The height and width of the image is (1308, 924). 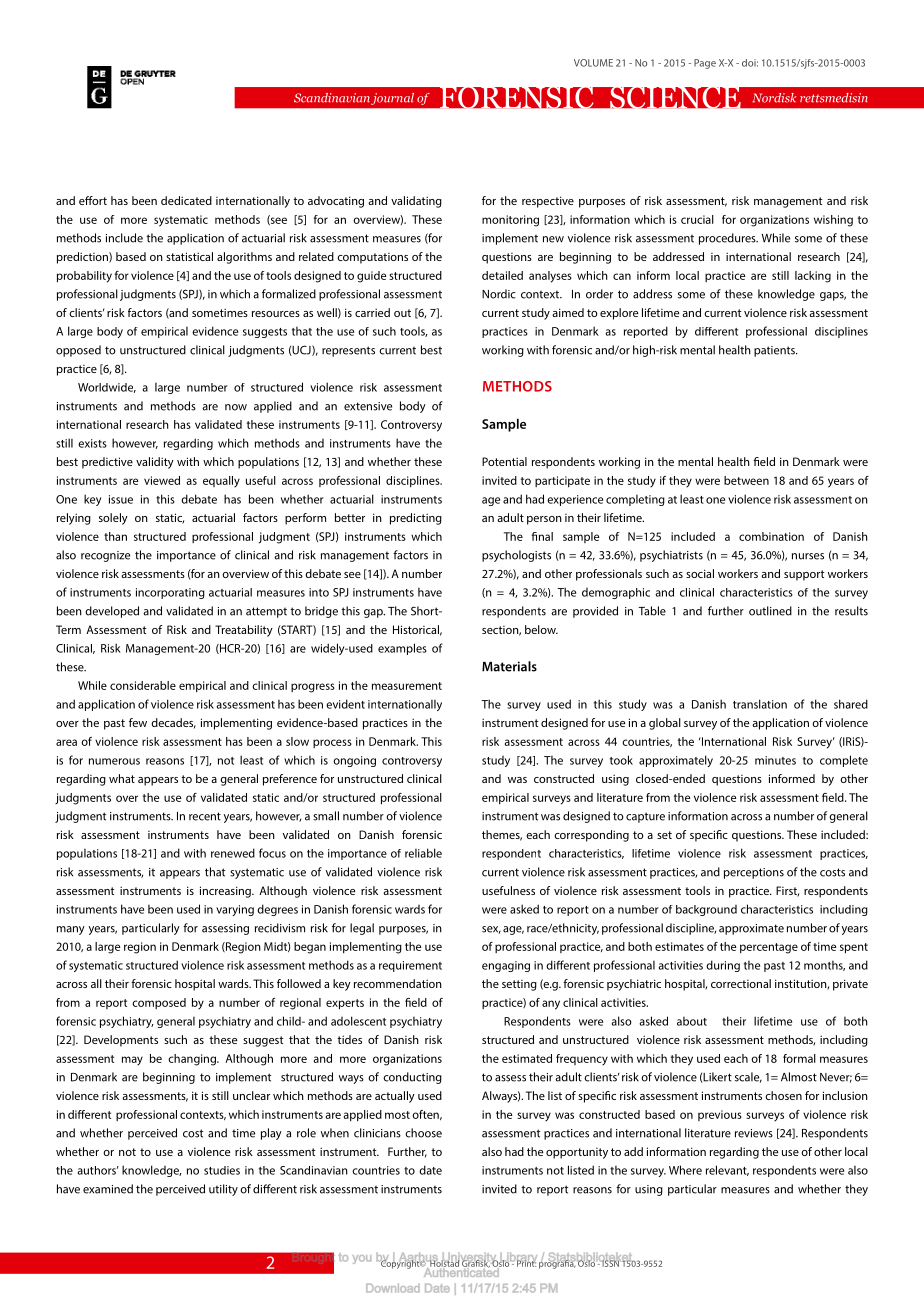 What do you see at coordinates (774, 98) in the image?
I see `Nordisk` at bounding box center [774, 98].
